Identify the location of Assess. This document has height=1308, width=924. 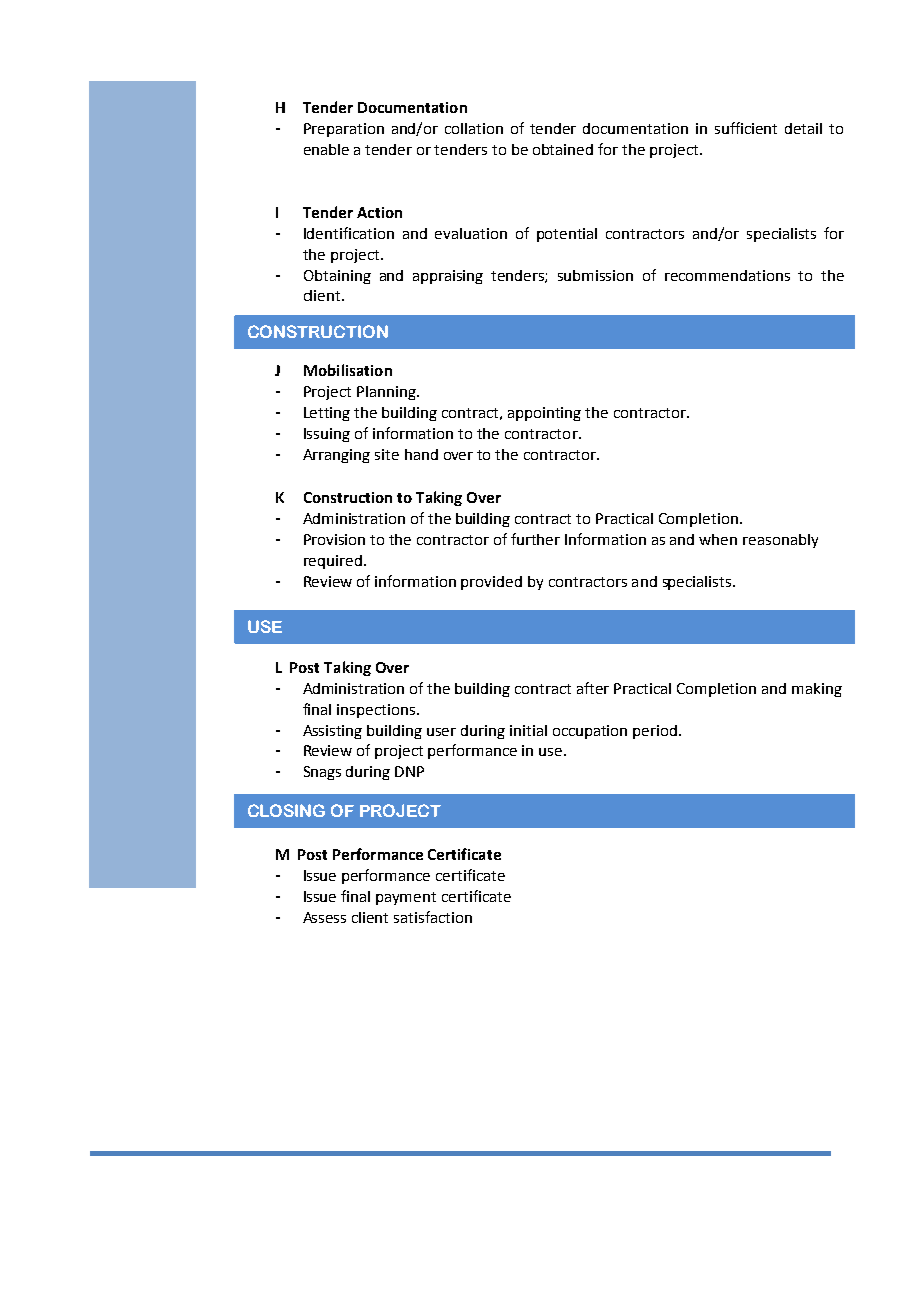
(324, 917).
